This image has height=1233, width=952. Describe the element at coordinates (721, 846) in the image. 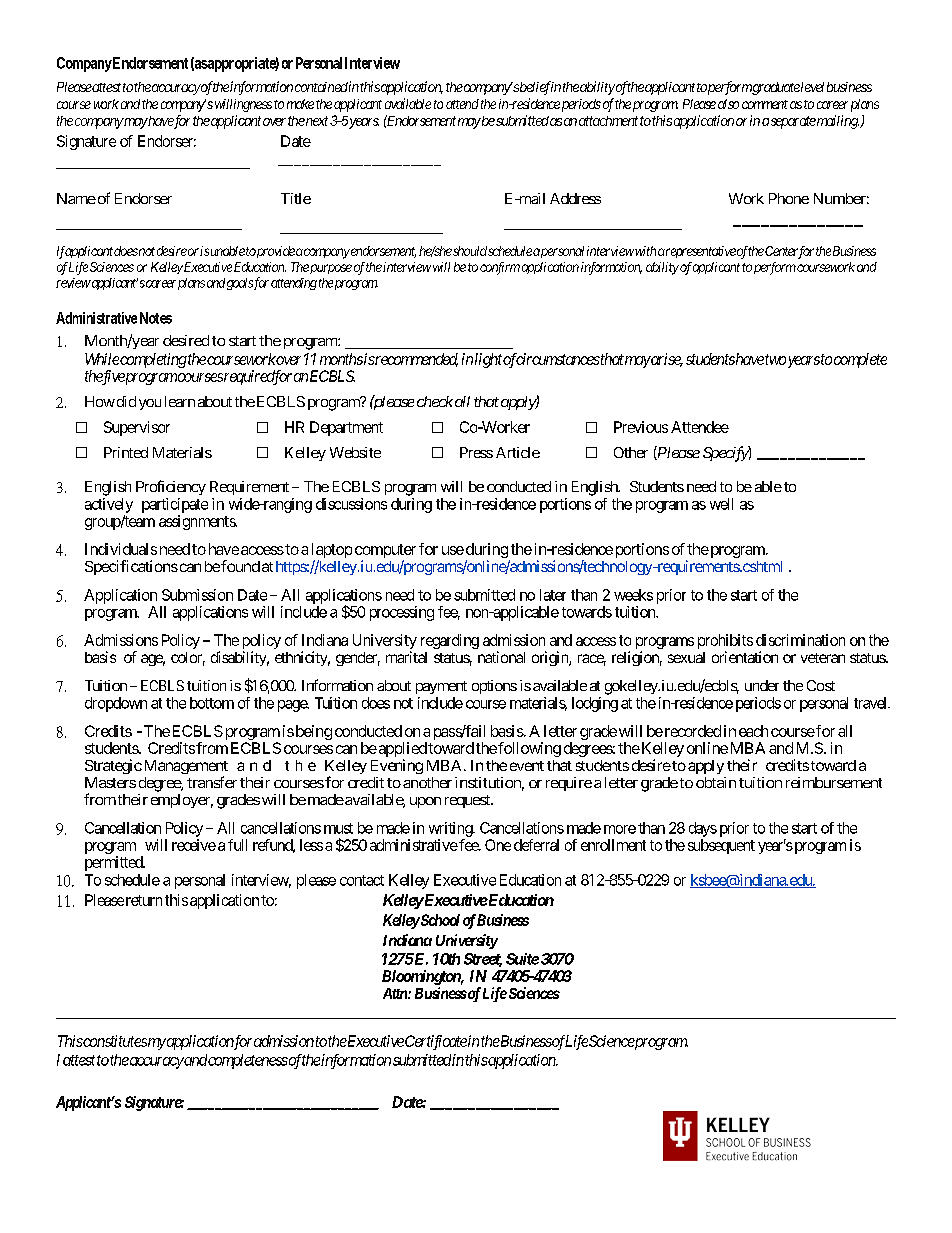

I see `subsequent` at that location.
